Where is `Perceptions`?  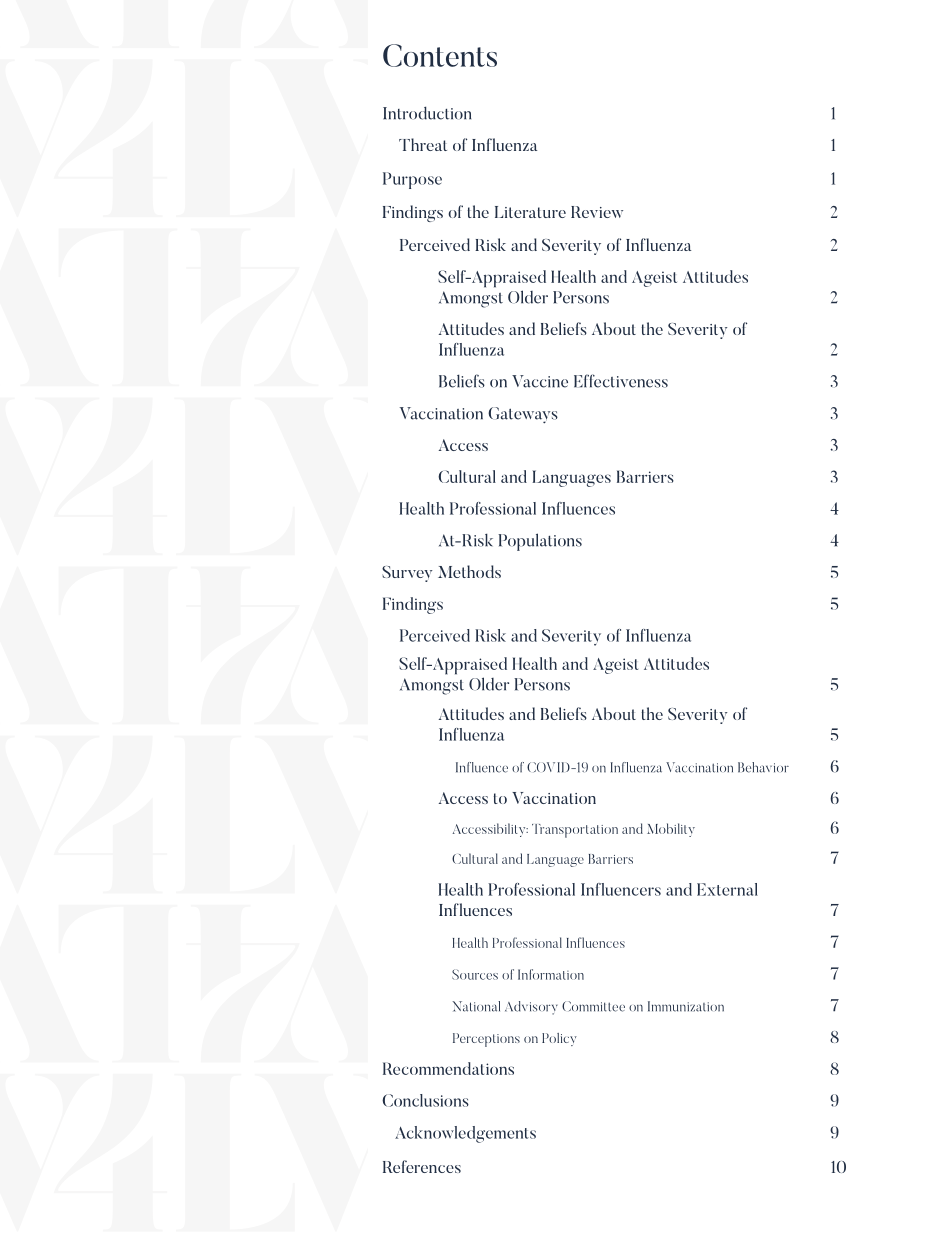
Perceptions is located at coordinates (486, 1040).
